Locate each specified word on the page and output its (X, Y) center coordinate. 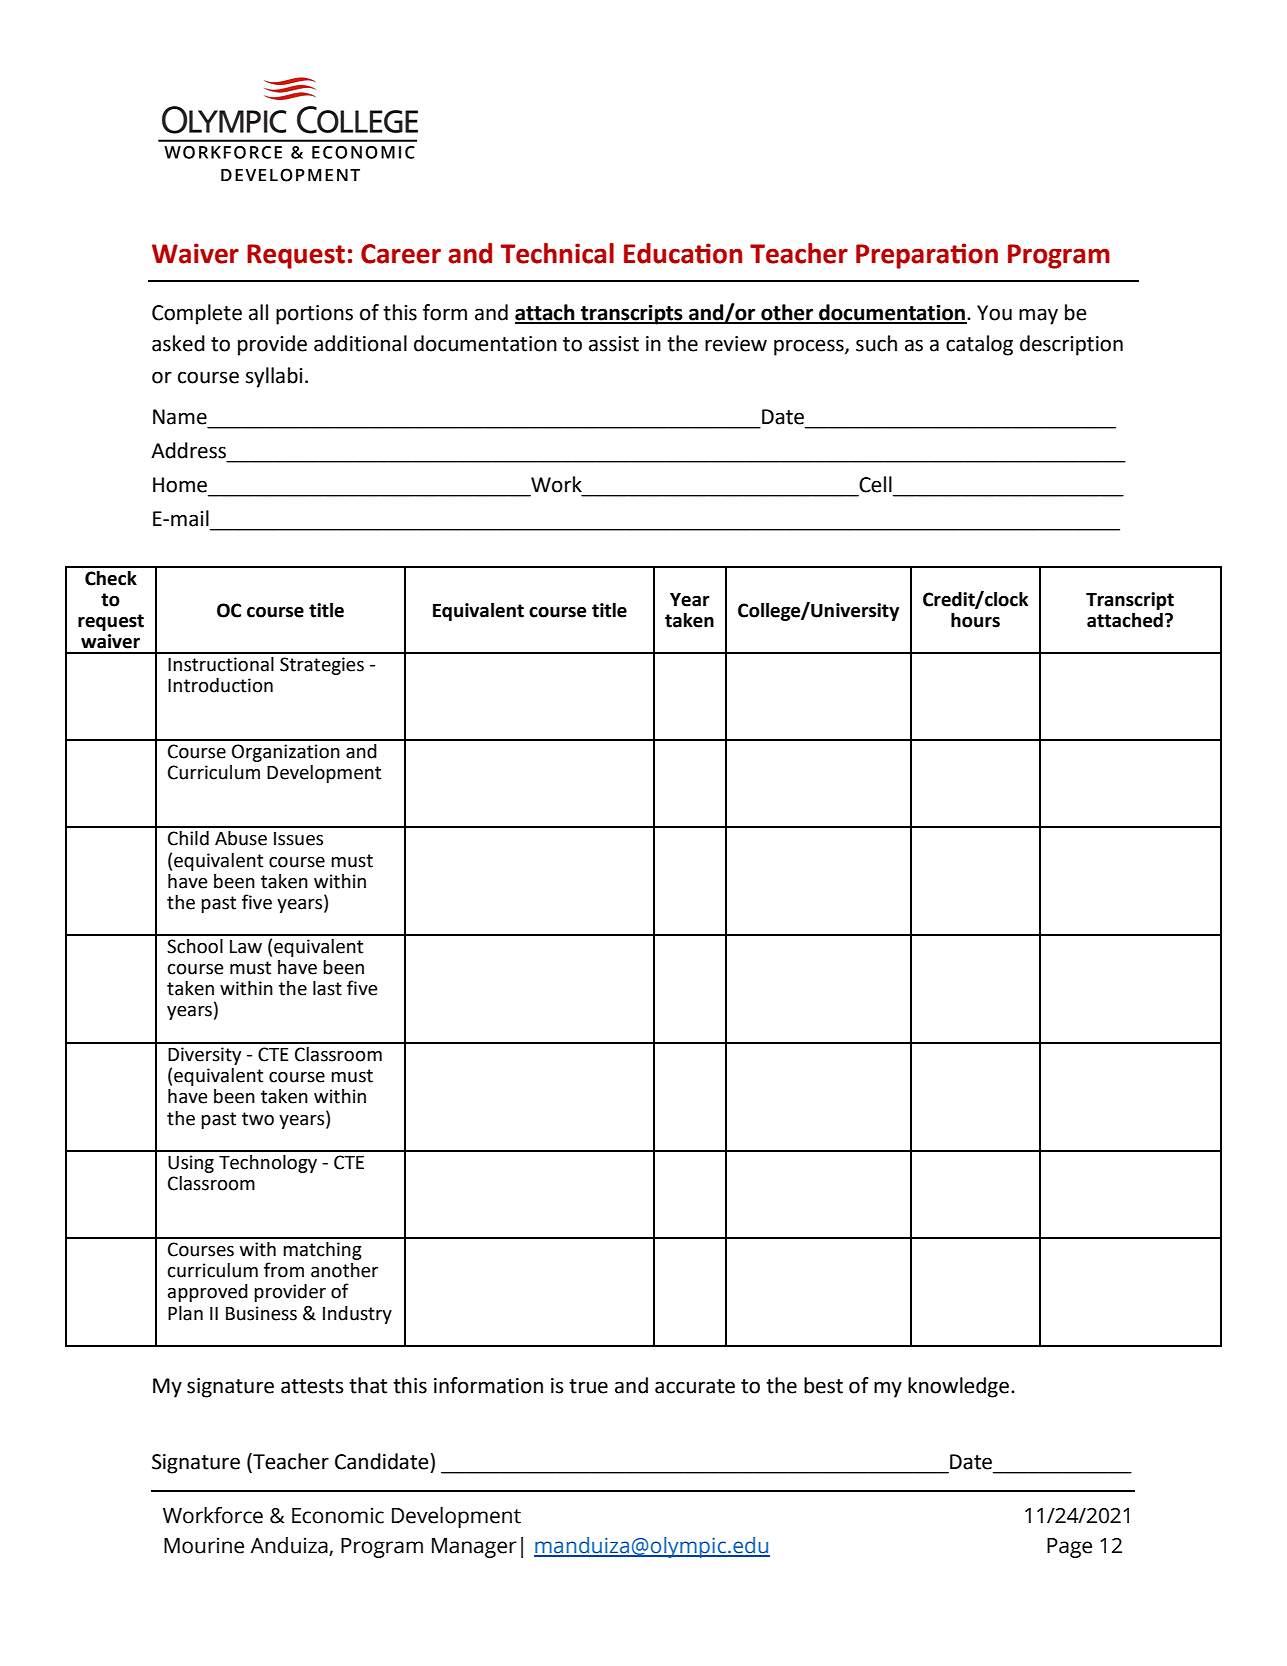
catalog (979, 345)
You (994, 313)
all (258, 312)
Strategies (322, 666)
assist (614, 344)
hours (975, 620)
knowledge (958, 1387)
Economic (338, 1515)
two (258, 1119)
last (327, 988)
